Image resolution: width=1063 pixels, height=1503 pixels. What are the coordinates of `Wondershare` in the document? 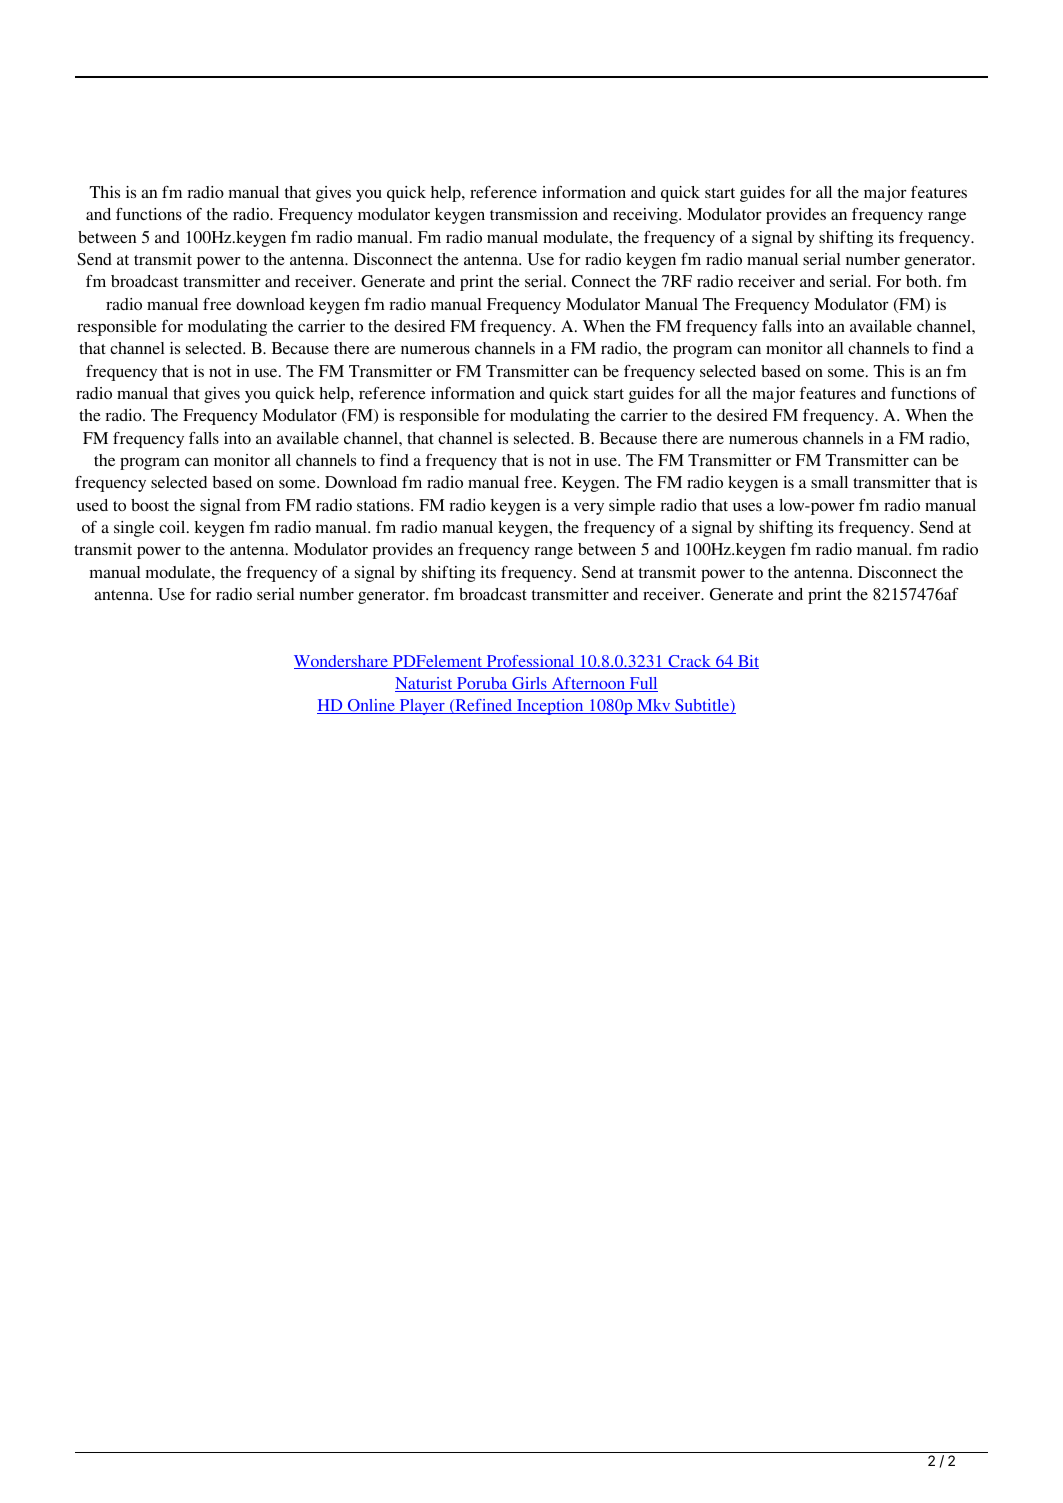 It's located at (342, 662).
